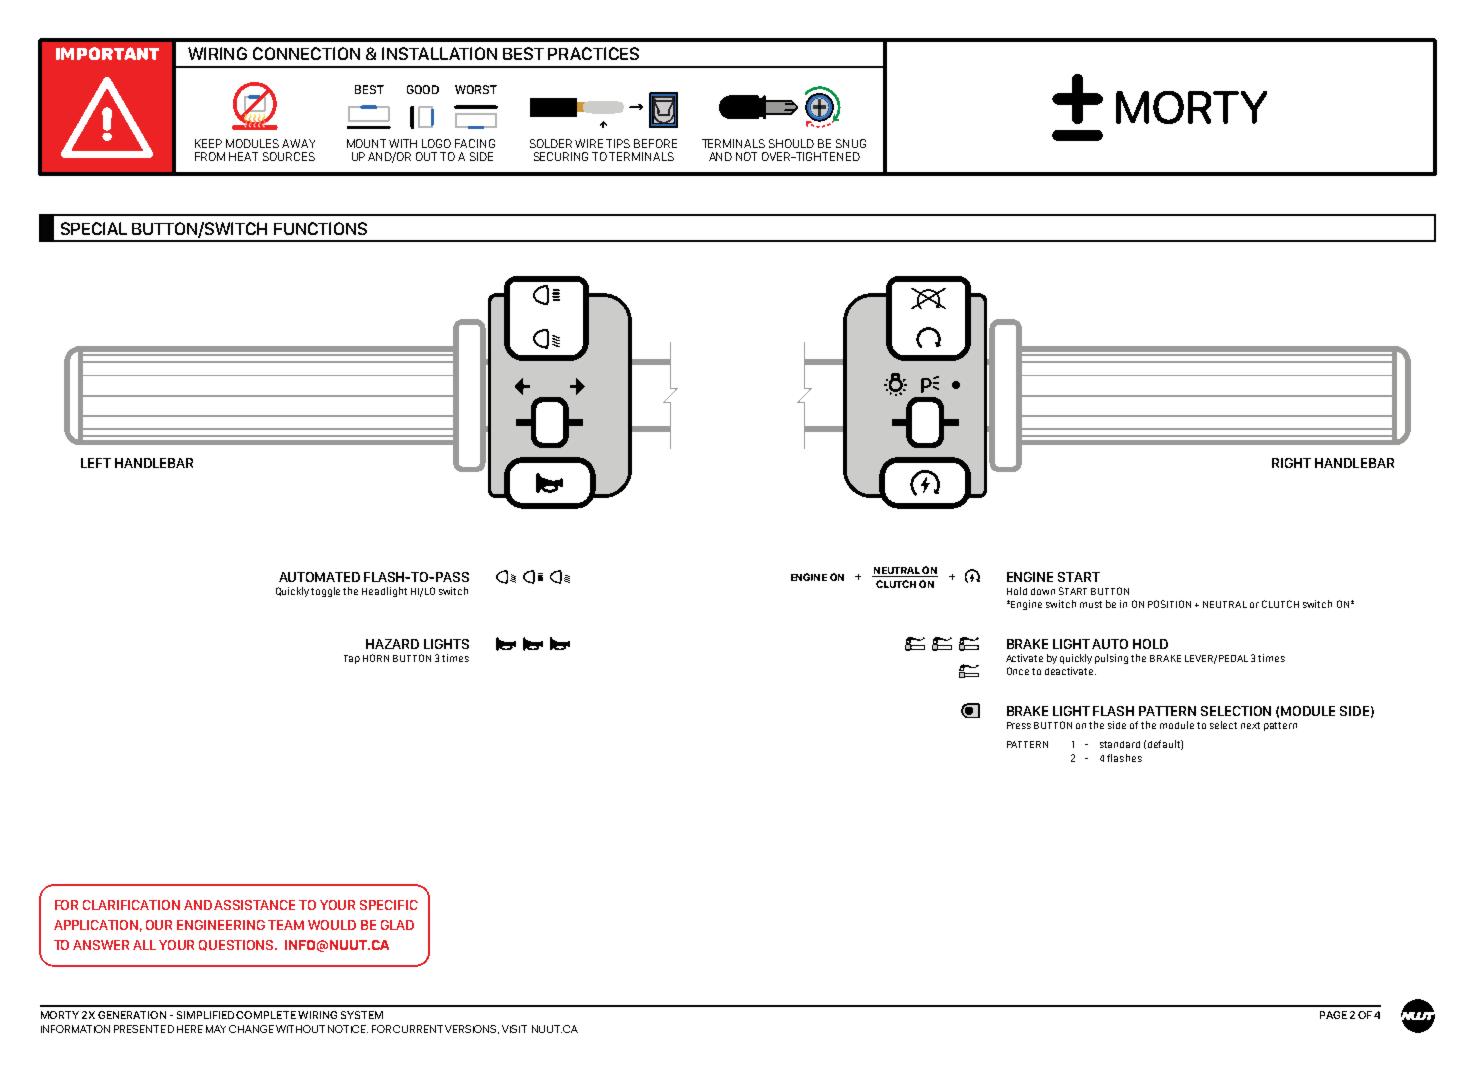 This page has height=1073, width=1475. I want to click on PRACTICES, so click(593, 53).
